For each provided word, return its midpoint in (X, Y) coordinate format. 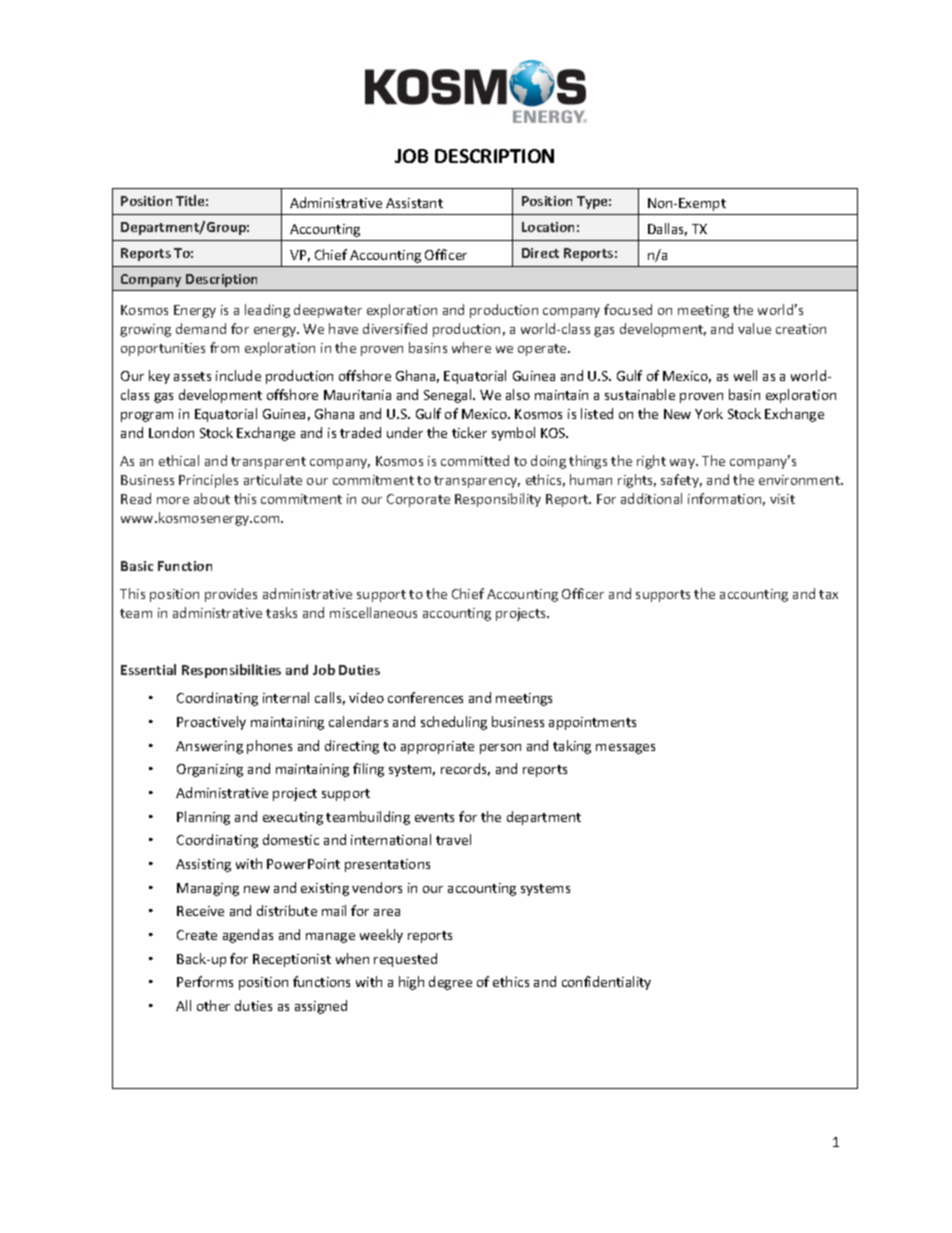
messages (625, 749)
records (465, 769)
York (709, 413)
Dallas (667, 229)
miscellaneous (373, 612)
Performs (205, 981)
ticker (469, 432)
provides (231, 595)
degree (450, 983)
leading (267, 311)
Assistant (414, 203)
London (171, 432)
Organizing (210, 770)
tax (828, 594)
